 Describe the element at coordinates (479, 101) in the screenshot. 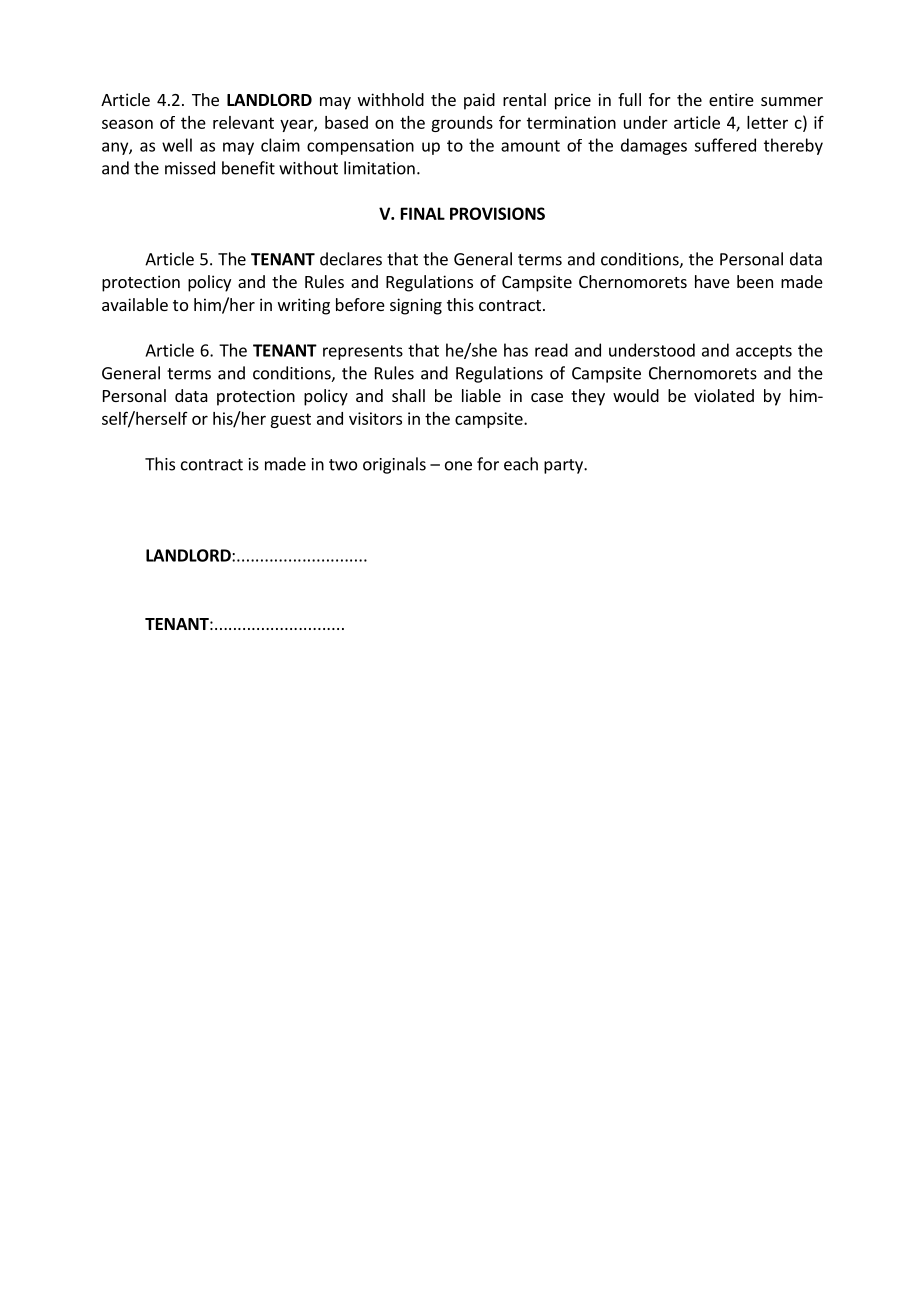

I see `paid` at that location.
